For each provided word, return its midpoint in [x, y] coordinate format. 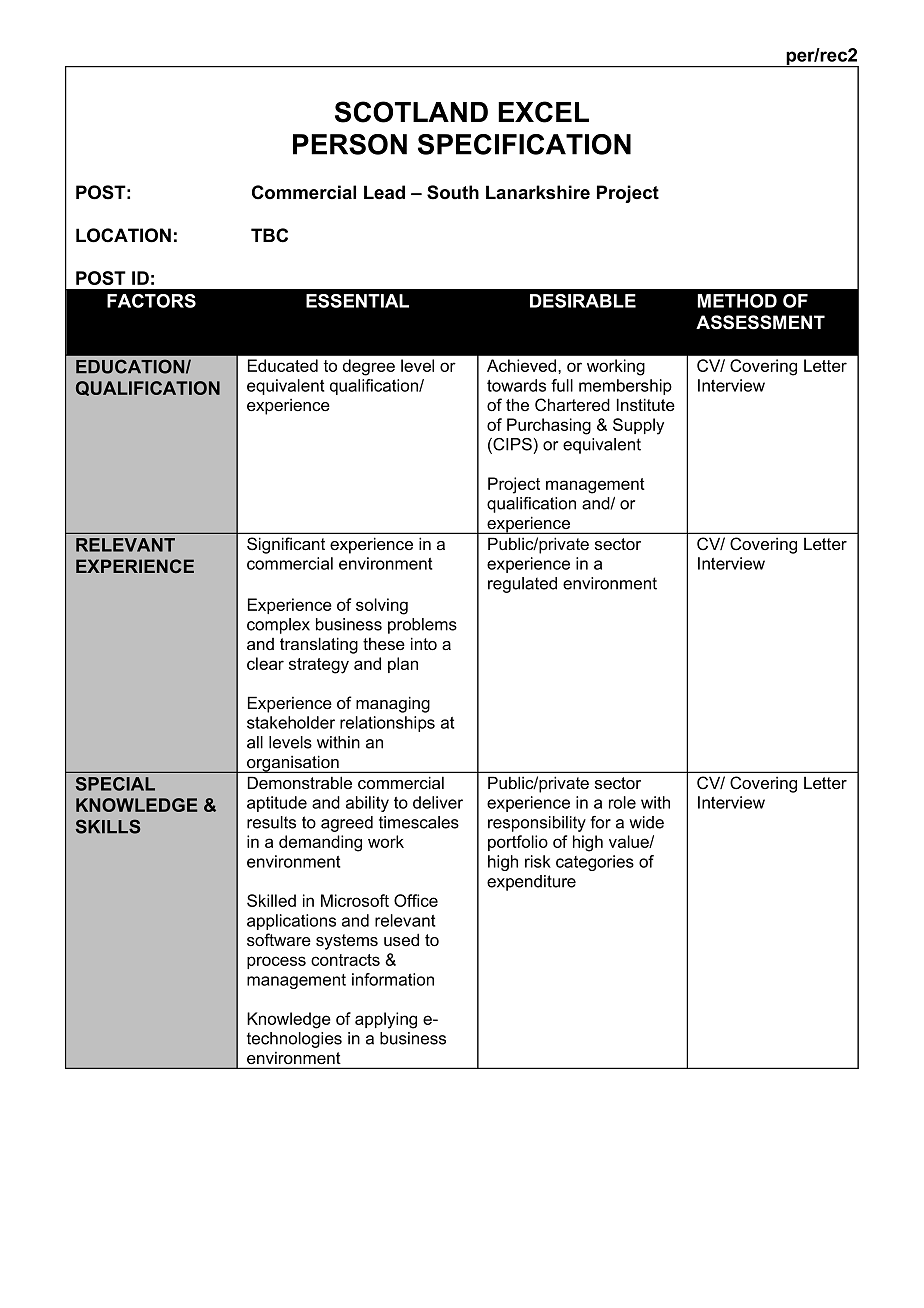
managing [393, 704]
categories [595, 863]
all [255, 742]
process [276, 962]
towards [516, 385]
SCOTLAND [411, 112]
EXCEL [543, 112]
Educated [283, 365]
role [622, 802]
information [393, 979]
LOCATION [123, 235]
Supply [638, 426]
